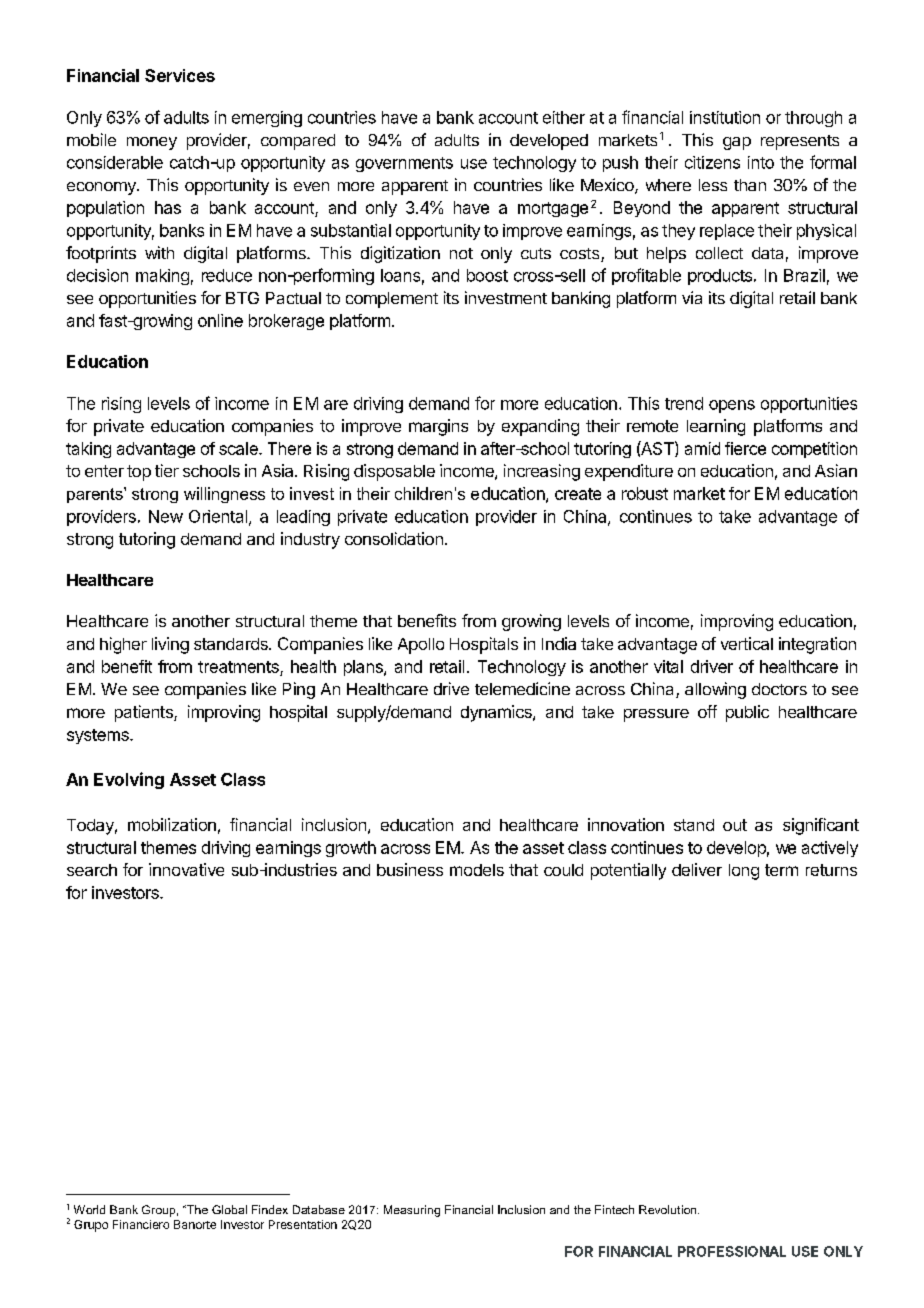  Describe the element at coordinates (744, 872) in the screenshot. I see `long` at that location.
